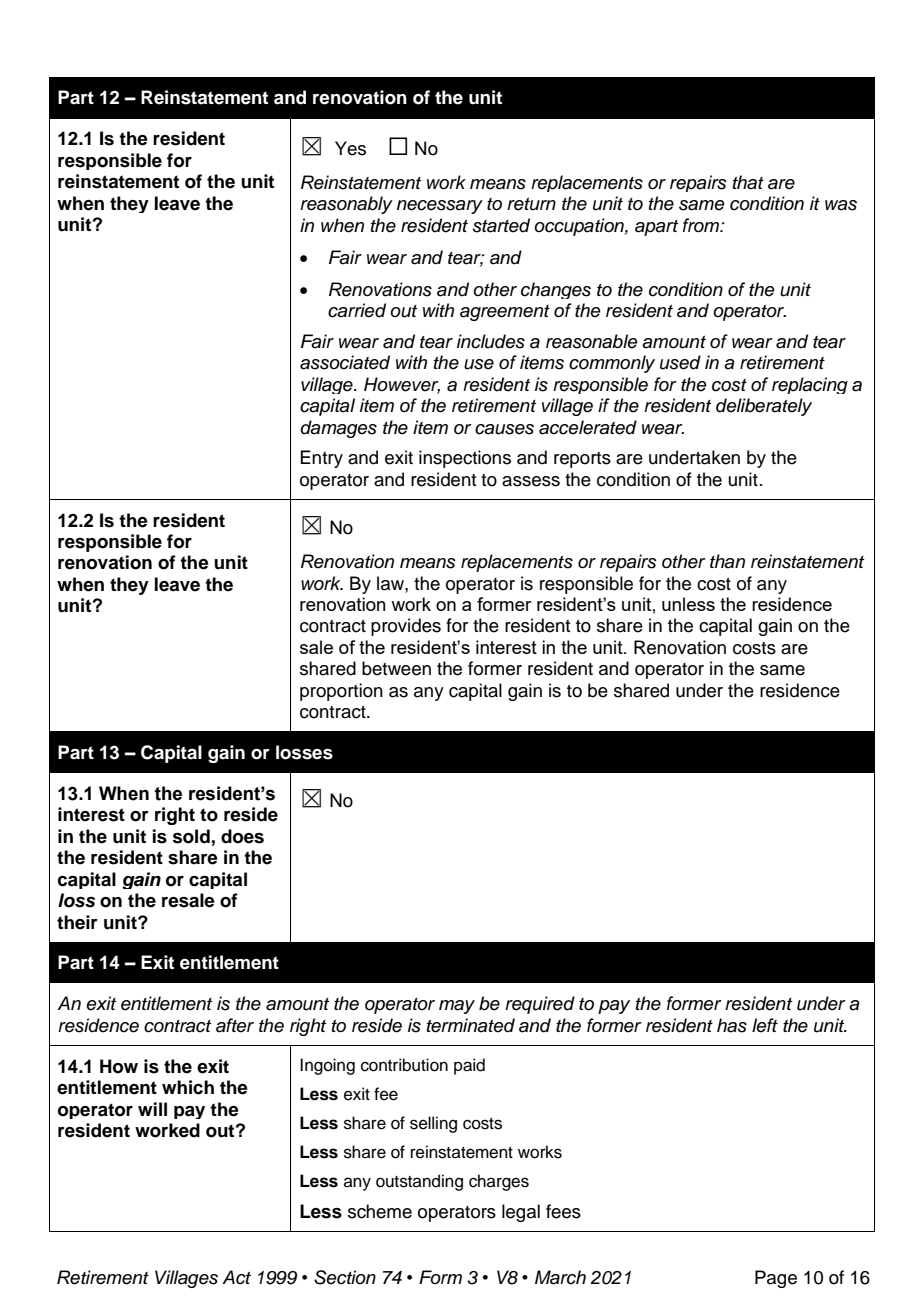  I want to click on sold, so click(191, 836).
